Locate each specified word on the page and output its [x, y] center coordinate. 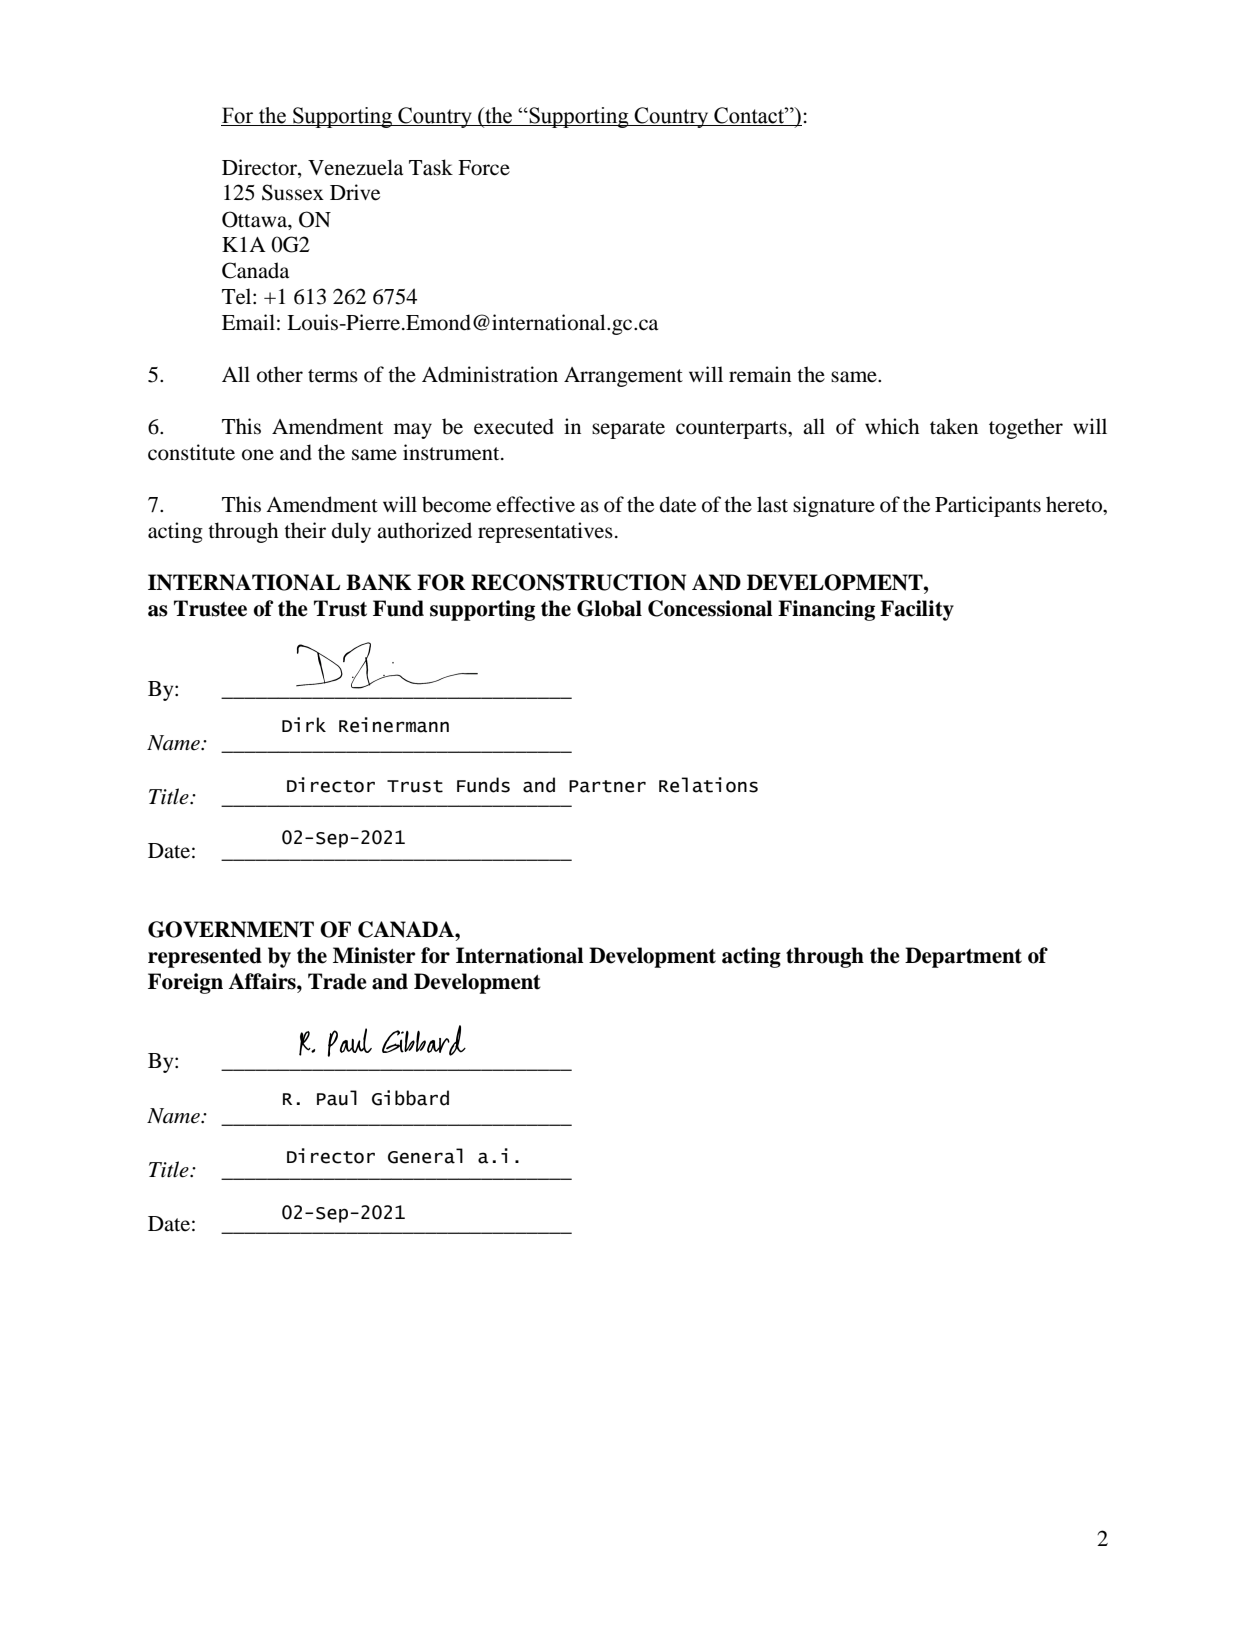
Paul [337, 1098]
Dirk [304, 724]
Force [484, 168]
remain [760, 374]
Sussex [293, 192]
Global [609, 608]
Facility [917, 610]
